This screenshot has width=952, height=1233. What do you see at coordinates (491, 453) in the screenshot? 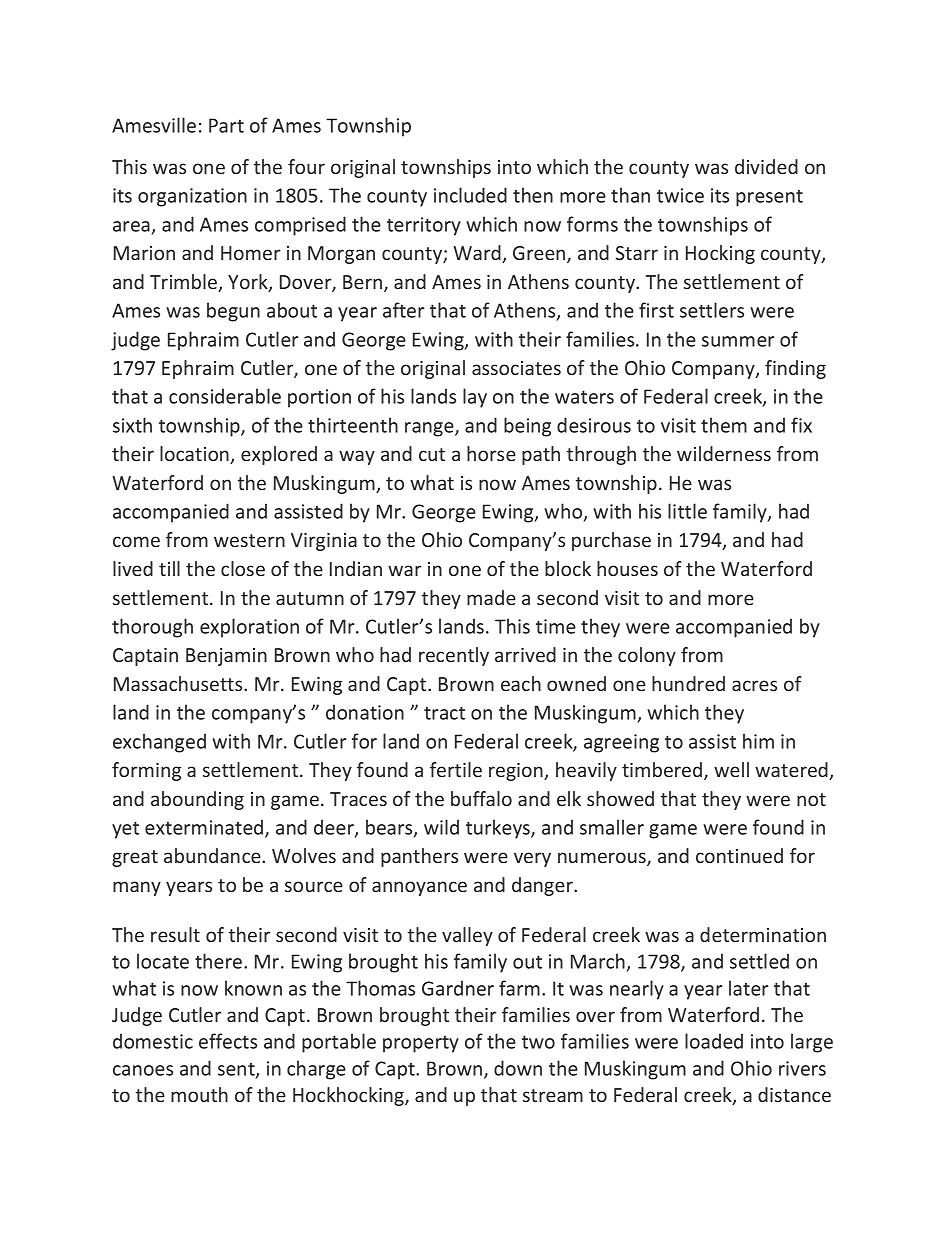
I see `horse` at bounding box center [491, 453].
